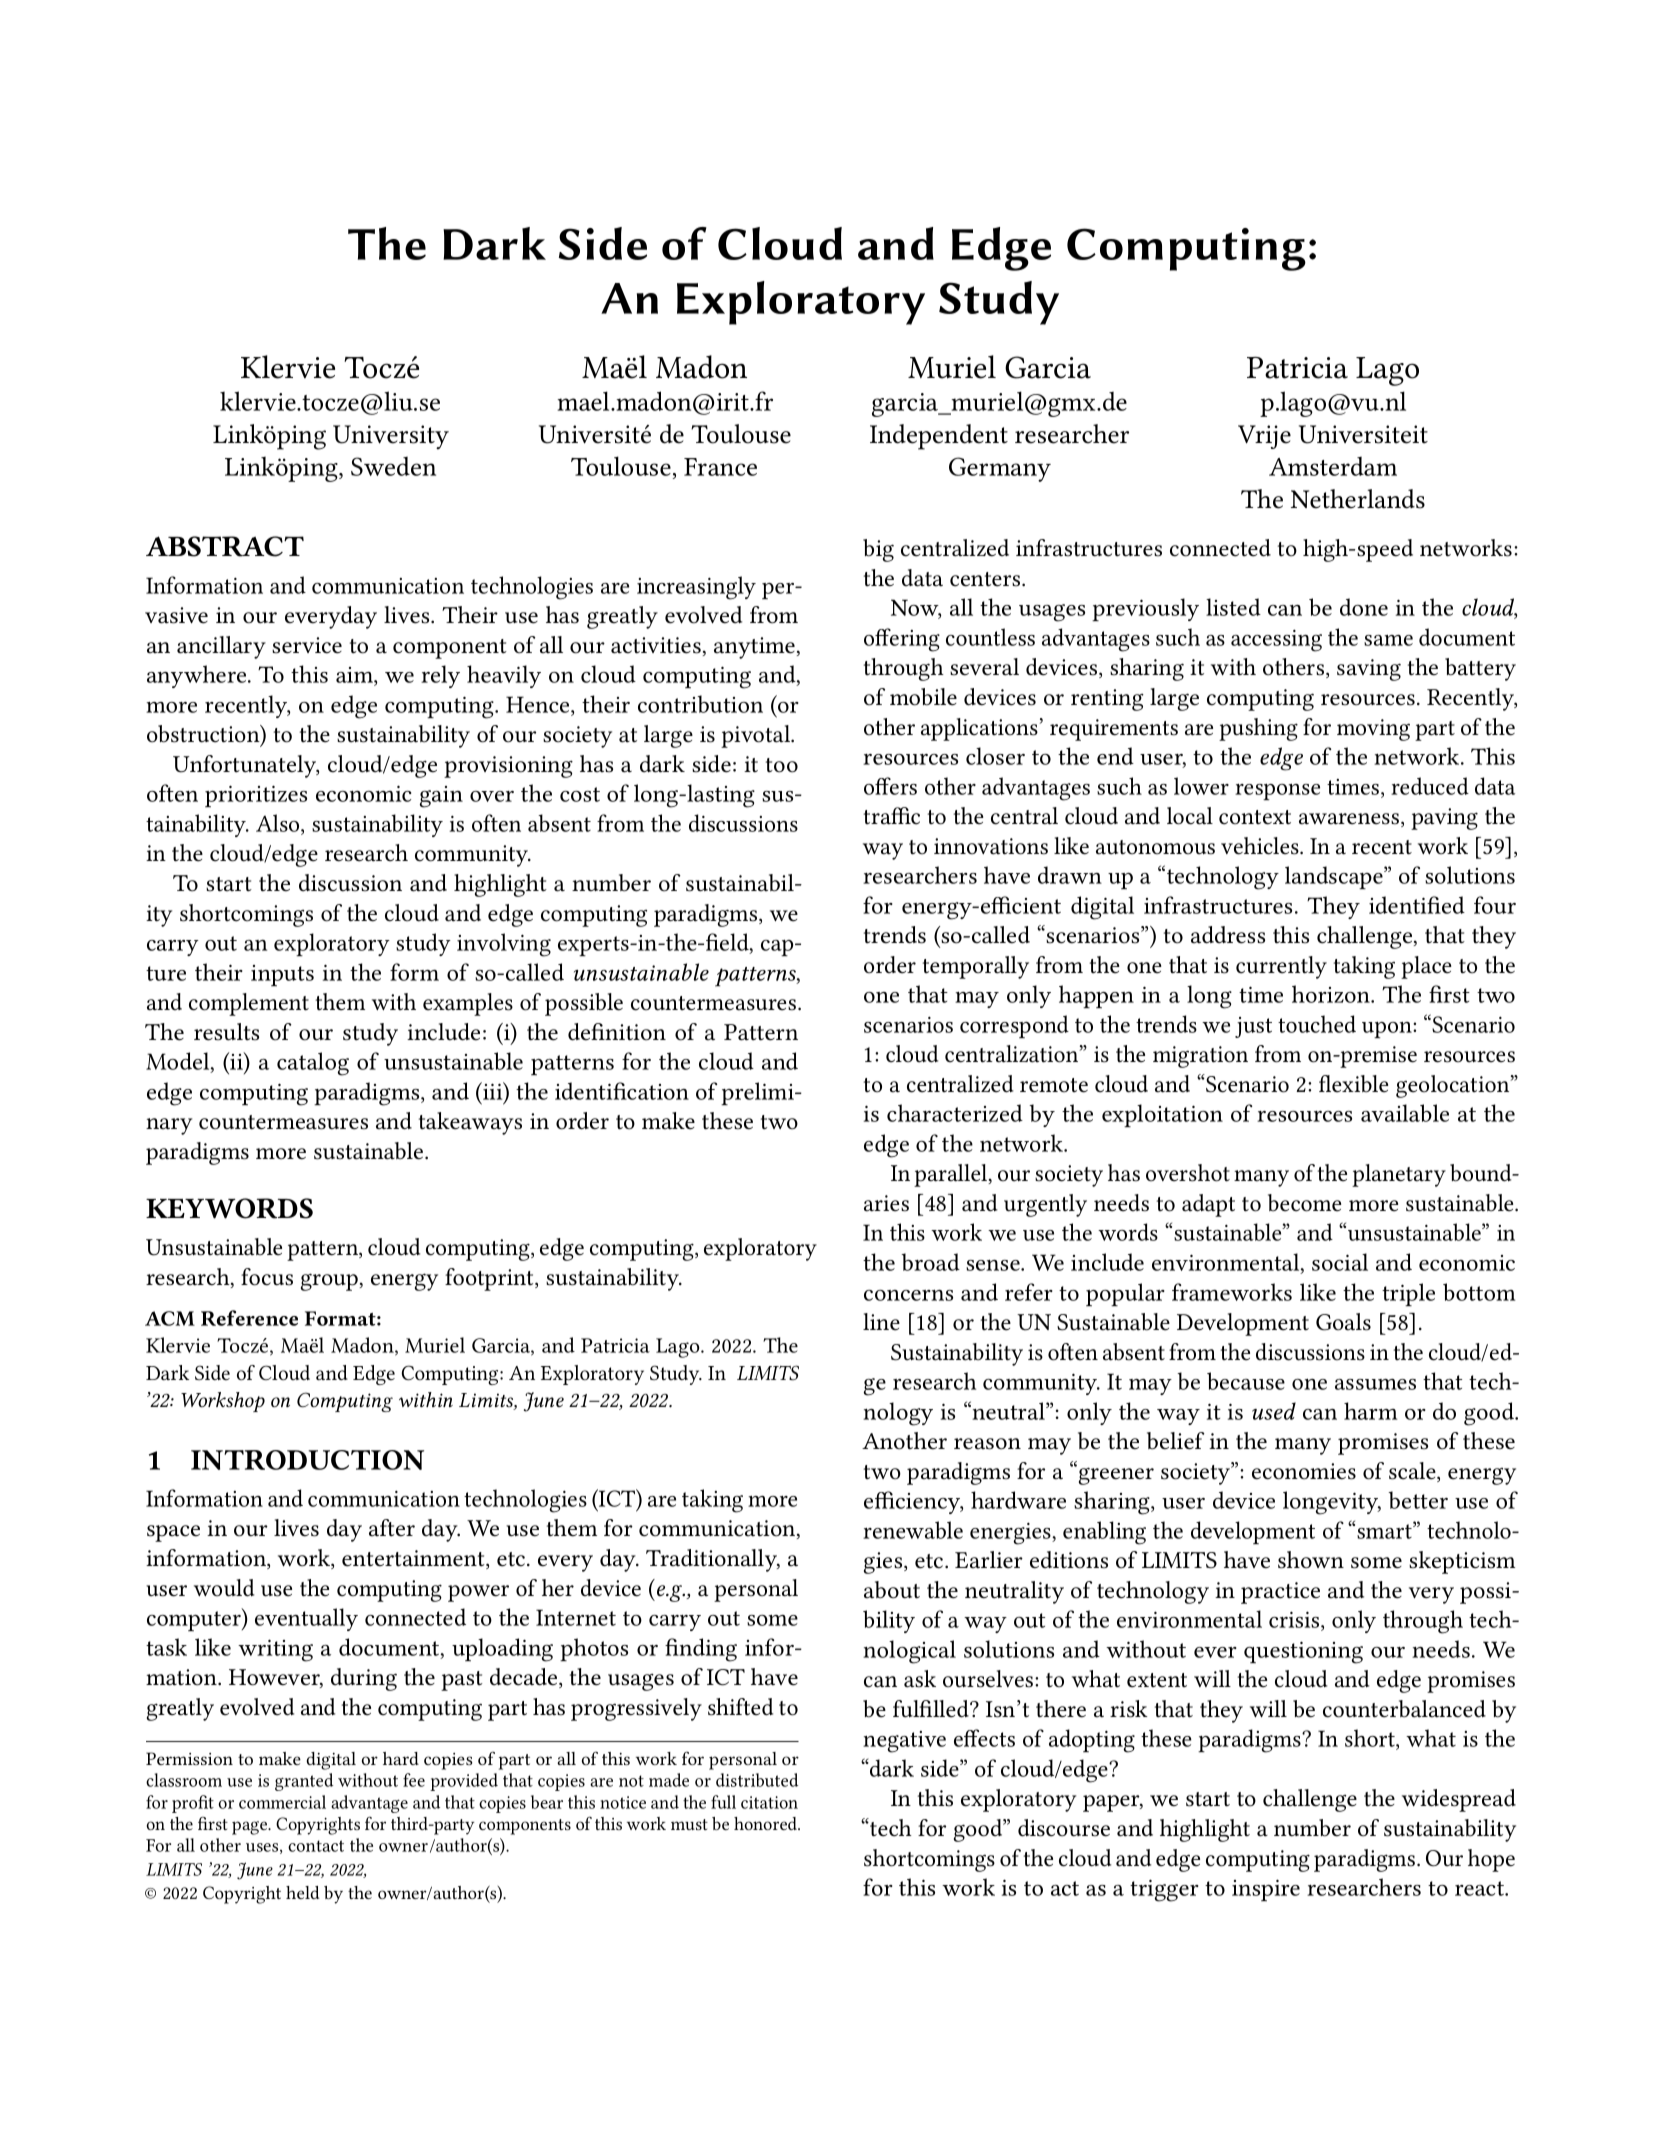  I want to click on response, so click(1277, 792).
